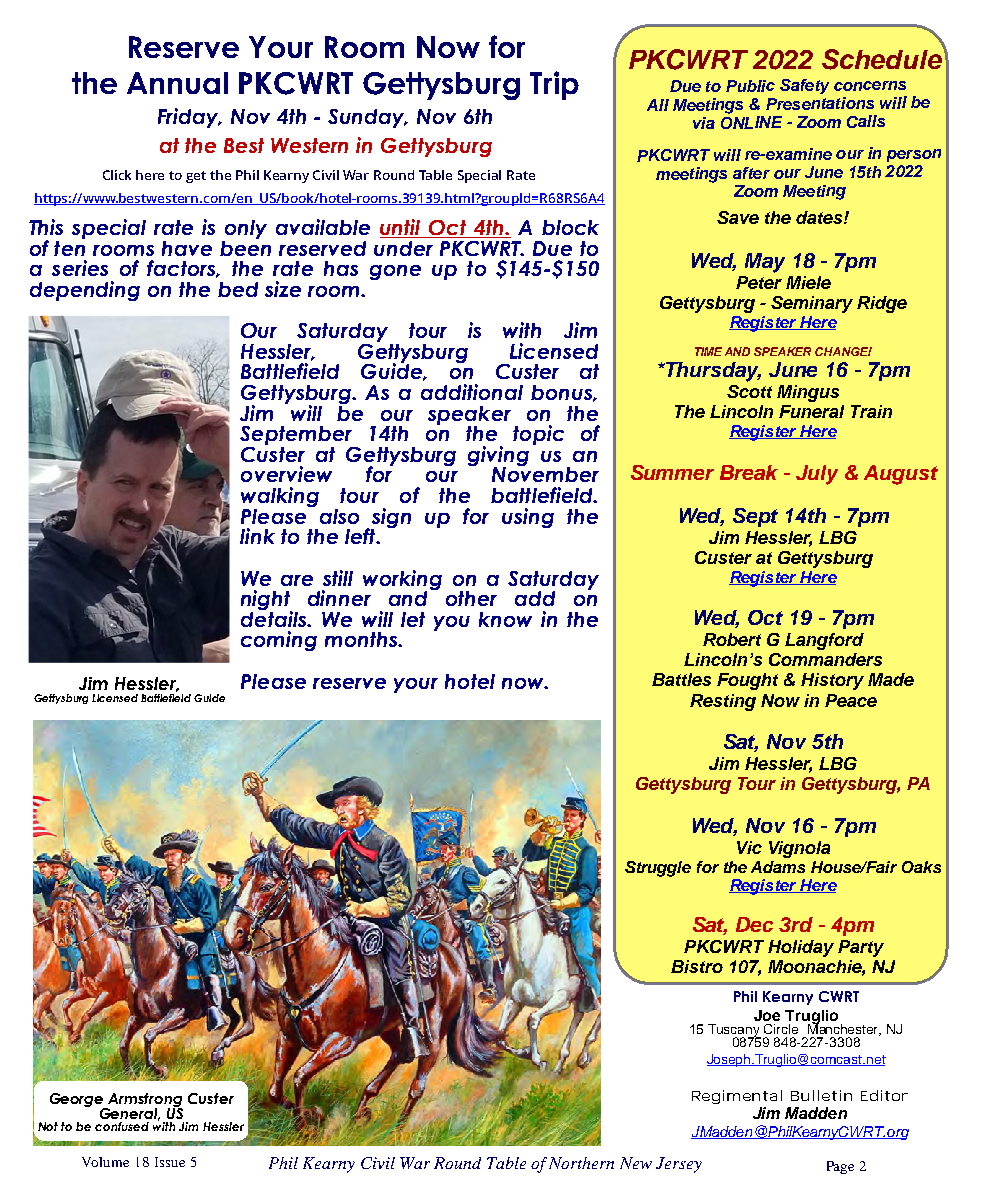 The height and width of the screenshot is (1204, 981). What do you see at coordinates (267, 601) in the screenshot?
I see `night` at bounding box center [267, 601].
